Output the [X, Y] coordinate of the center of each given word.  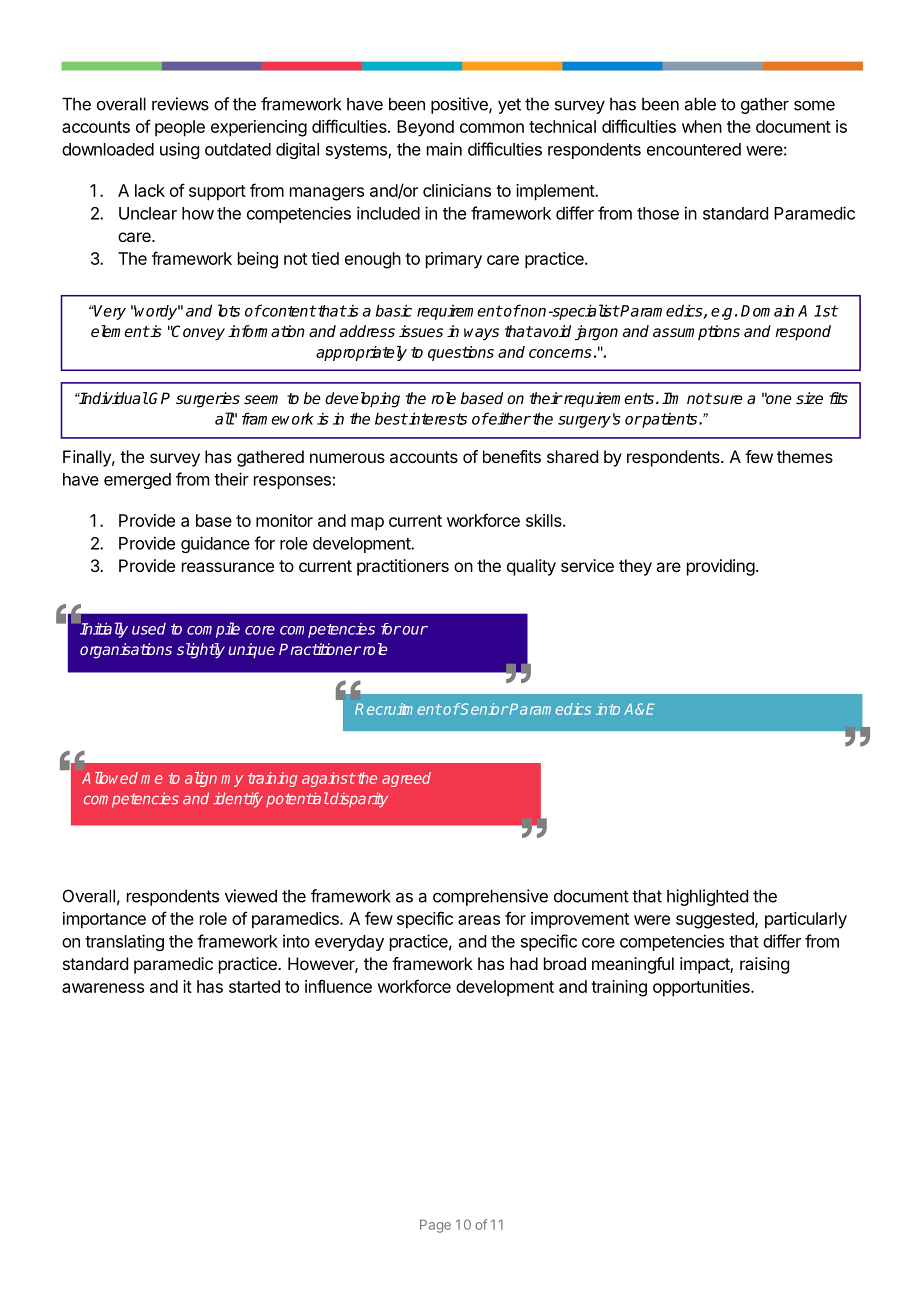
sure [727, 399]
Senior [484, 709]
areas [479, 920]
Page [435, 1226]
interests [437, 418]
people [180, 128]
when [702, 126]
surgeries [208, 400]
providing [721, 567]
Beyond [425, 128]
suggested [716, 920]
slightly [201, 651]
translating [124, 942]
